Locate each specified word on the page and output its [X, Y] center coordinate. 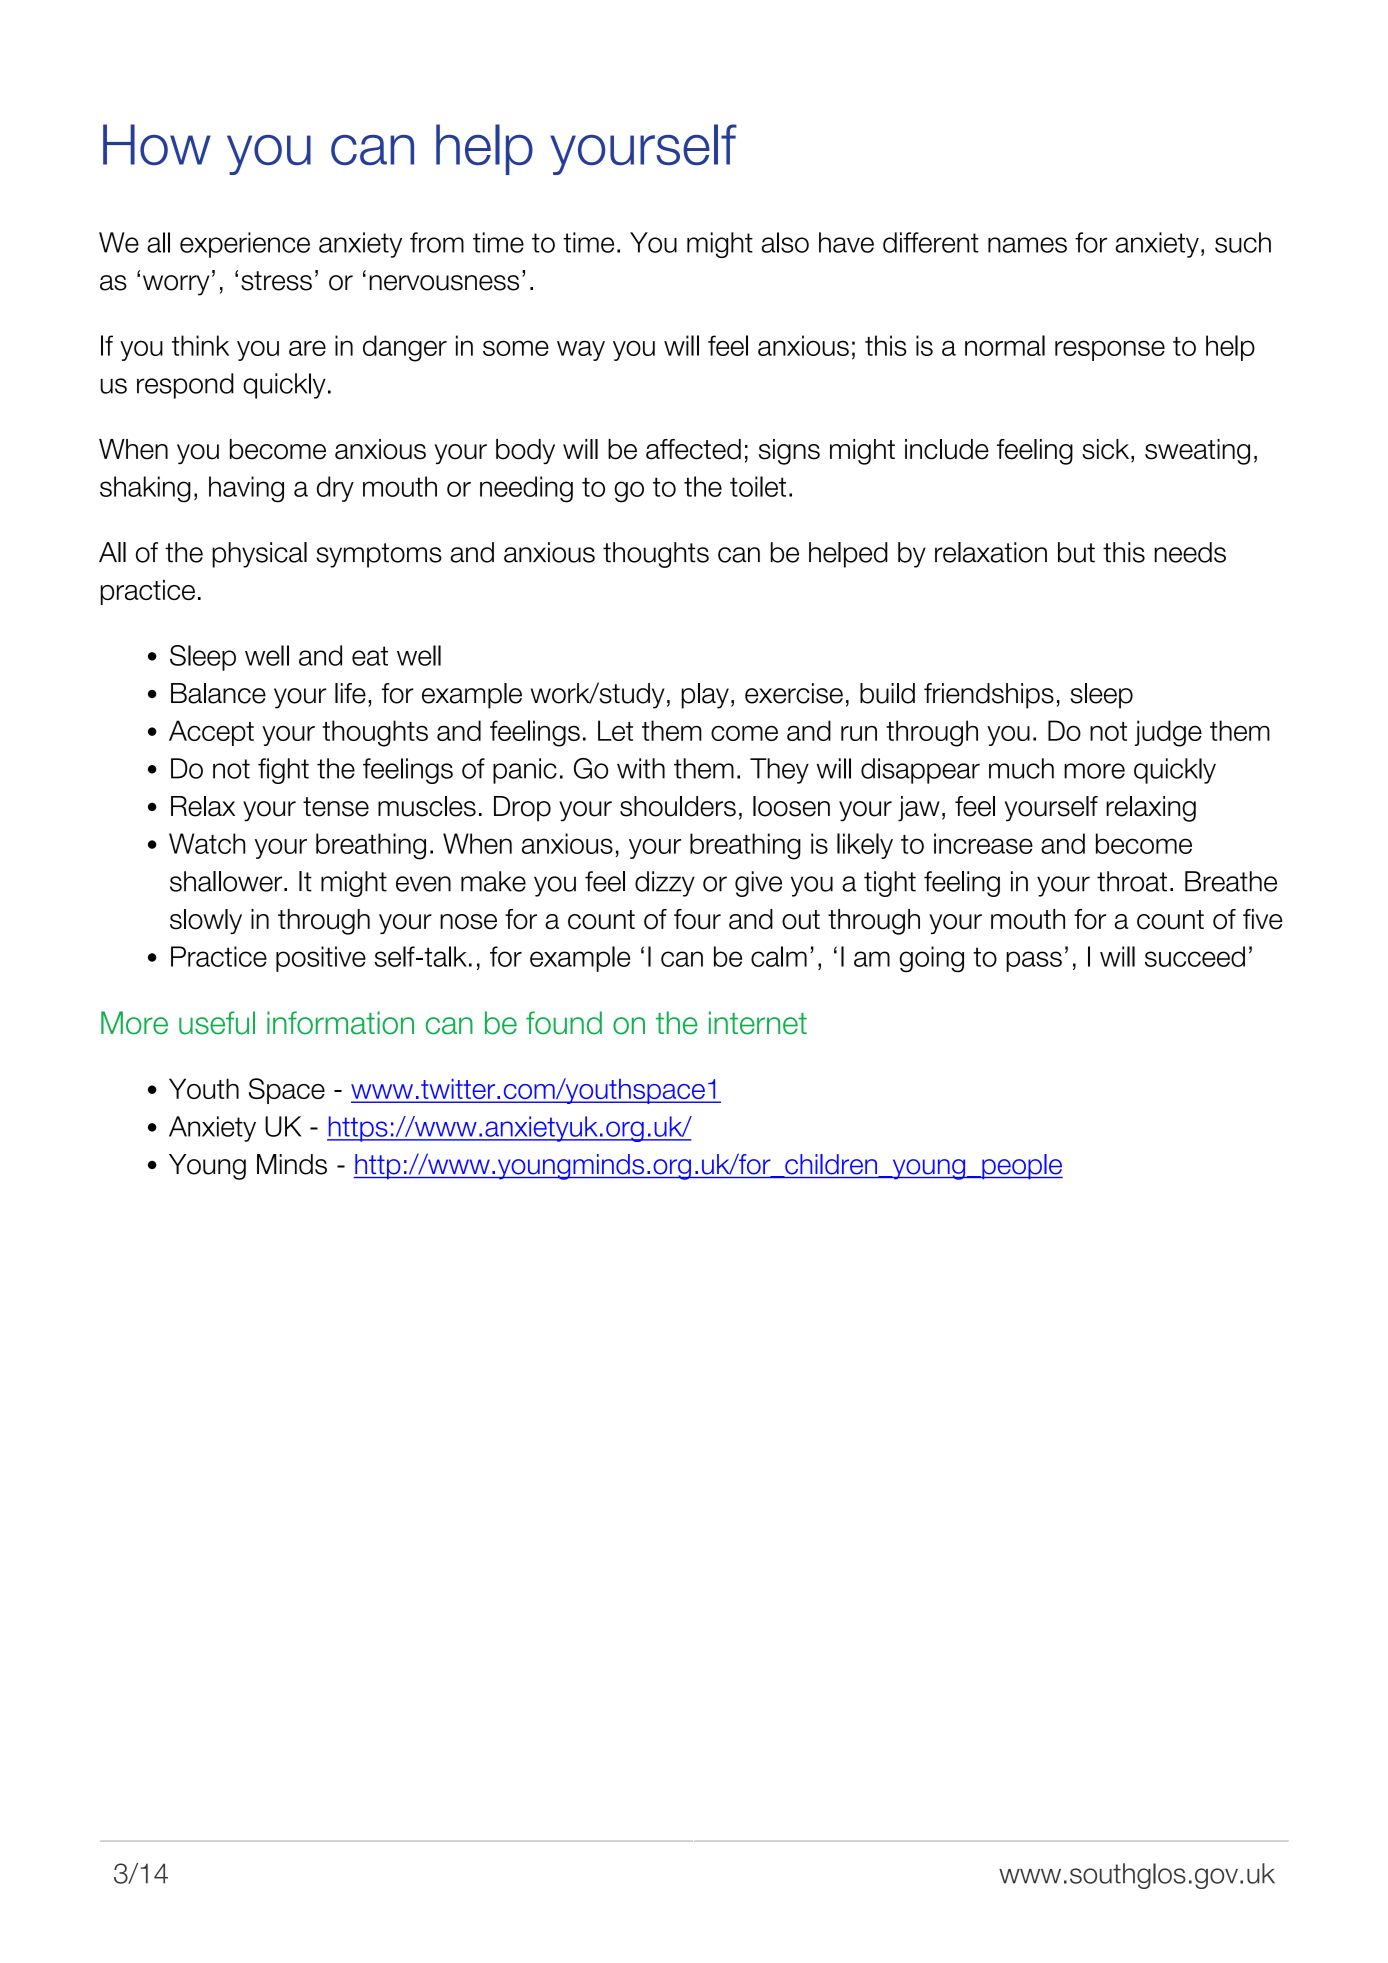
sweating [1197, 452]
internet [758, 1023]
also [785, 242]
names [1027, 245]
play [705, 696]
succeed [1195, 956]
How [157, 144]
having [246, 489]
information [340, 1023]
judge [1168, 733]
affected [693, 449]
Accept [211, 733]
